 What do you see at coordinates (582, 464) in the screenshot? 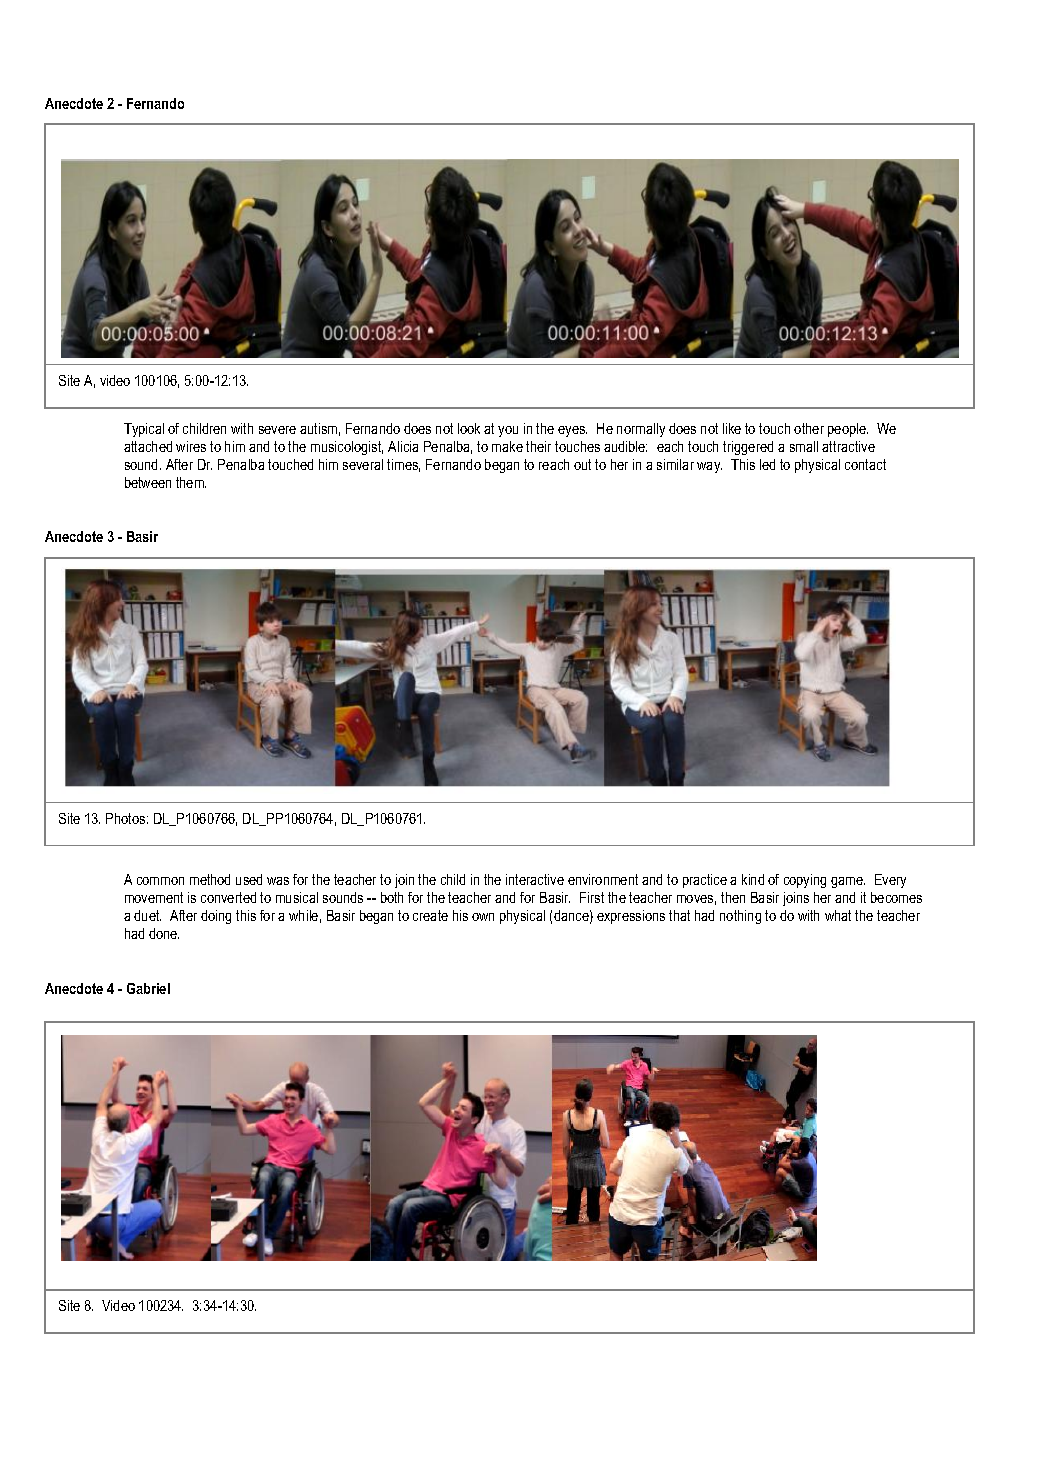
I see `out` at bounding box center [582, 464].
